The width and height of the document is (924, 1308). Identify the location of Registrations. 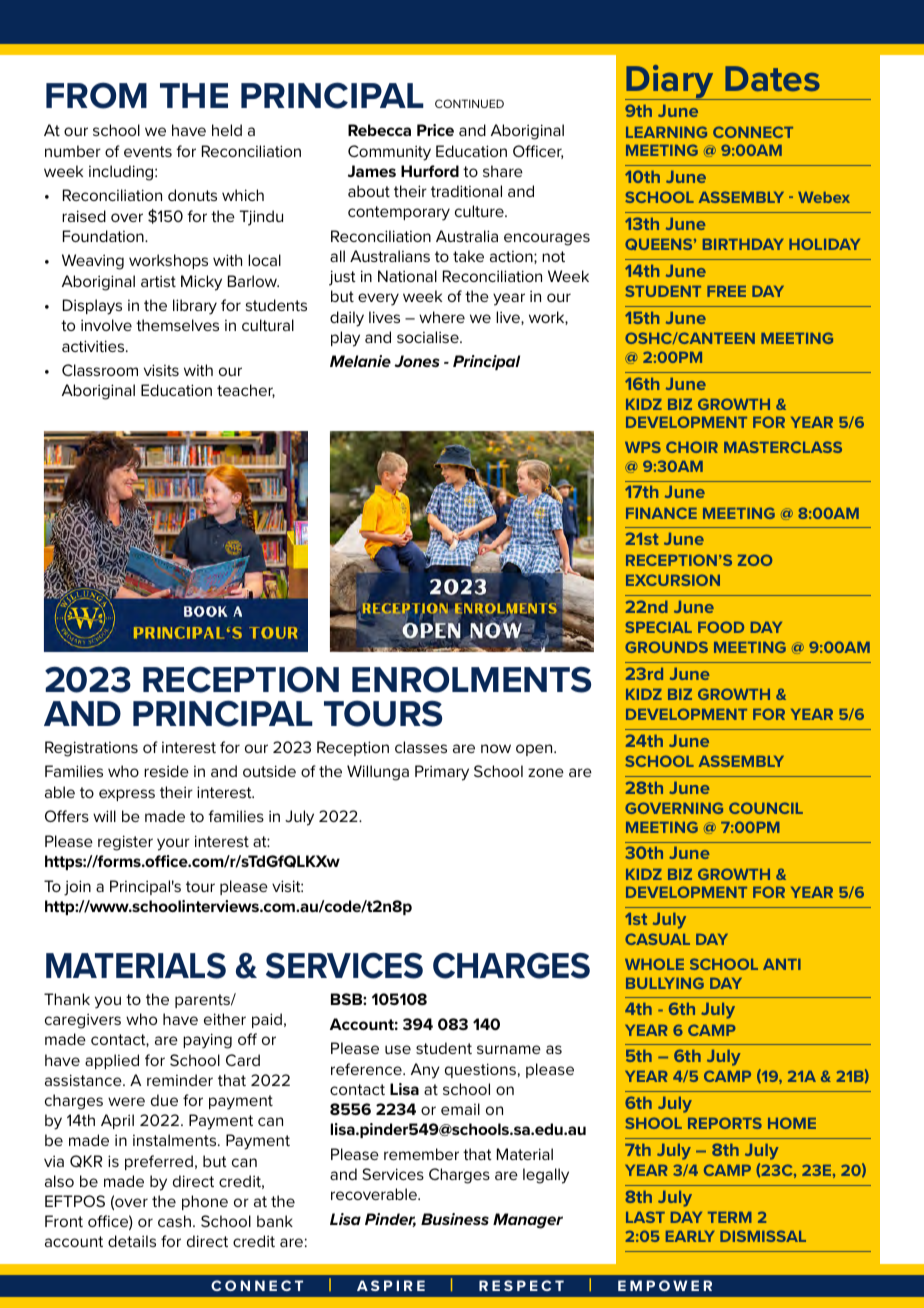
(91, 749).
